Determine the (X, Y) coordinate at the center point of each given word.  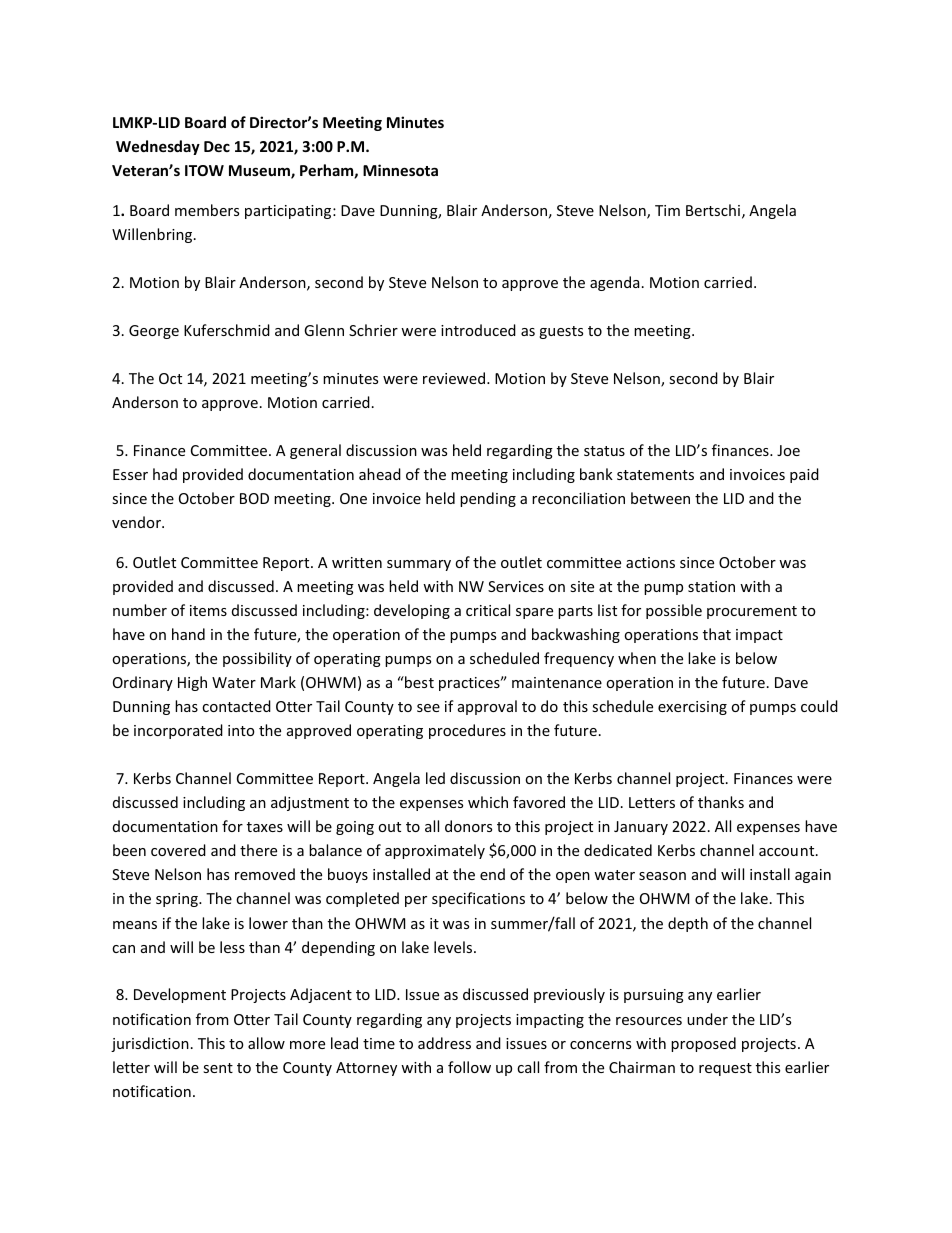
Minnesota (400, 170)
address (444, 1043)
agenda (614, 283)
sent (218, 1068)
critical (488, 610)
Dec (217, 146)
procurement (752, 612)
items (208, 610)
